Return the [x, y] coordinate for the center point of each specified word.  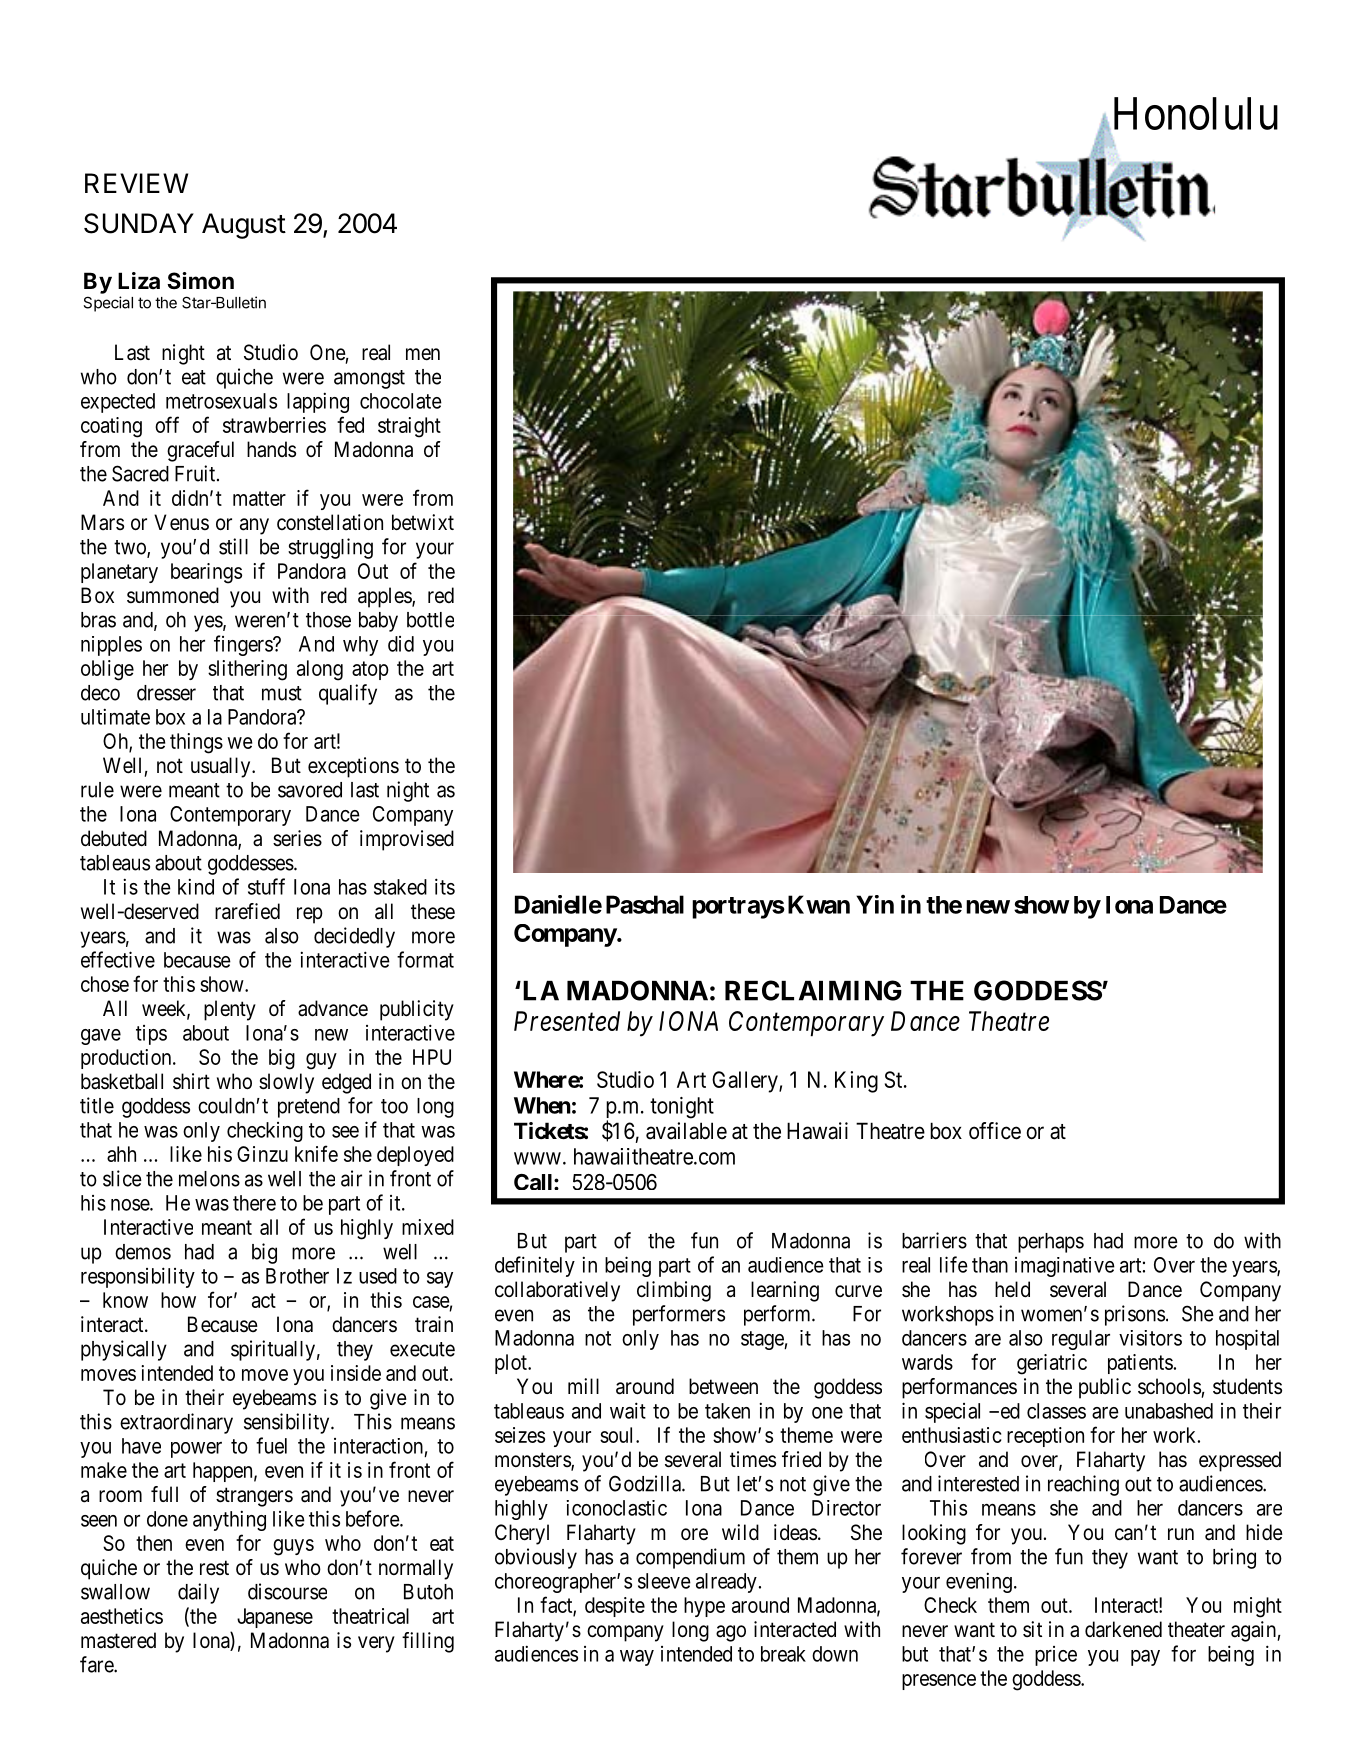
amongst [369, 379]
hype [704, 1607]
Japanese [275, 1618]
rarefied [247, 911]
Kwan [819, 904]
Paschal [645, 904]
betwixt [423, 522]
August [244, 226]
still [233, 546]
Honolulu [1193, 114]
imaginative [1065, 1267]
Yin [875, 904]
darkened [1123, 1629]
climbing [674, 1291]
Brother [297, 1276]
